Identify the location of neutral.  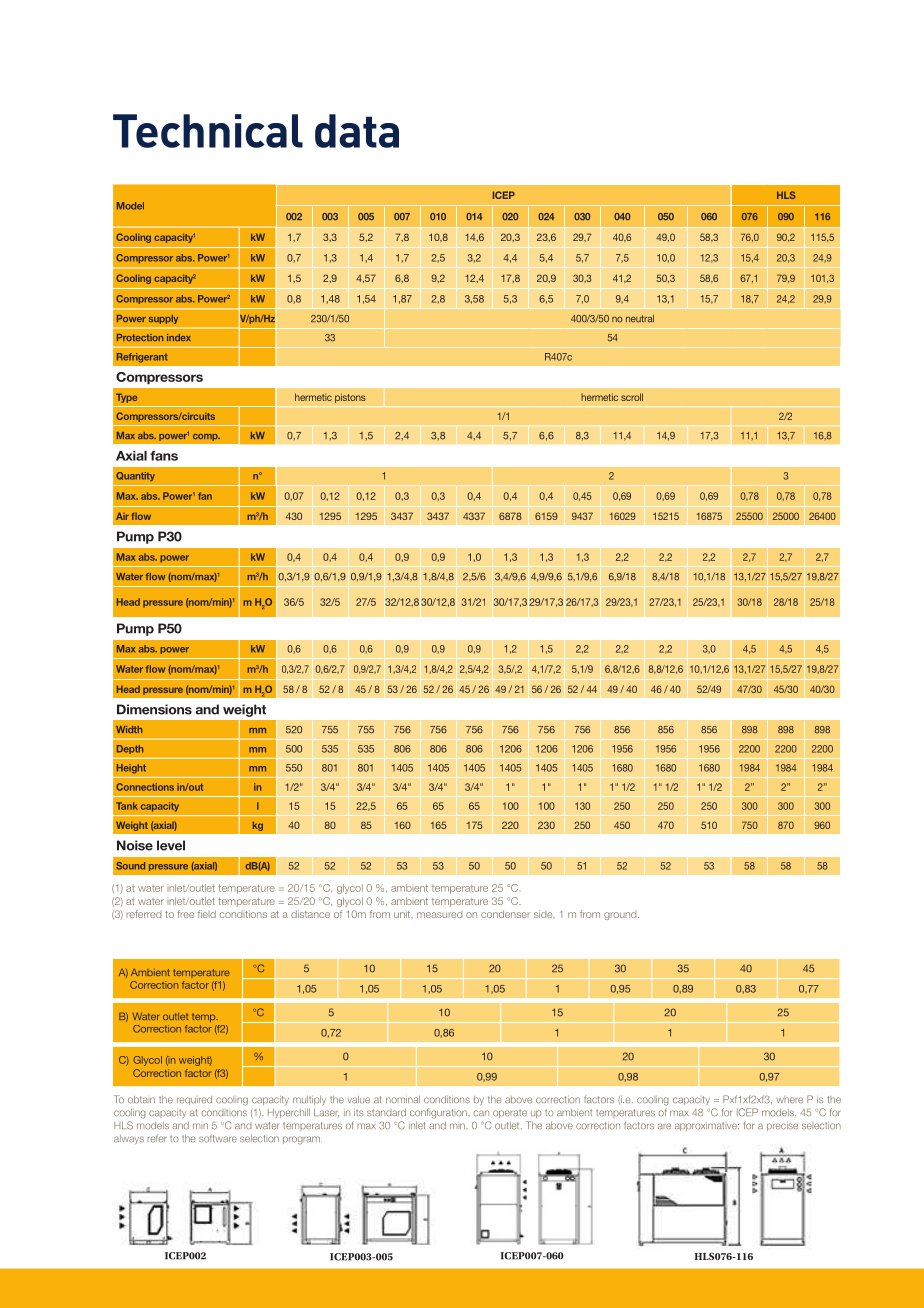
(640, 319).
